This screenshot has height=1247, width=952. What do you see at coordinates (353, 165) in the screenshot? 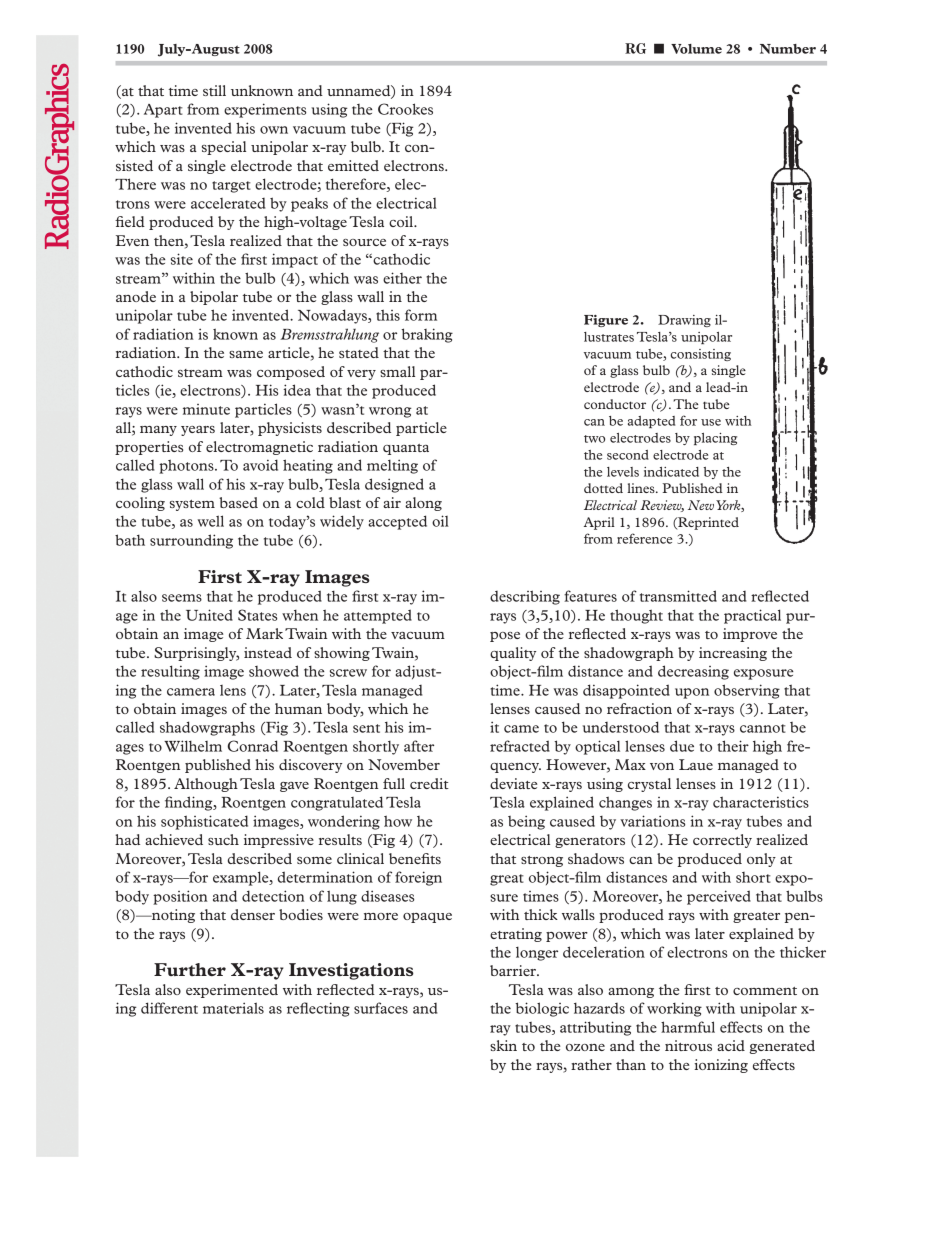
I see `emitted` at bounding box center [353, 165].
